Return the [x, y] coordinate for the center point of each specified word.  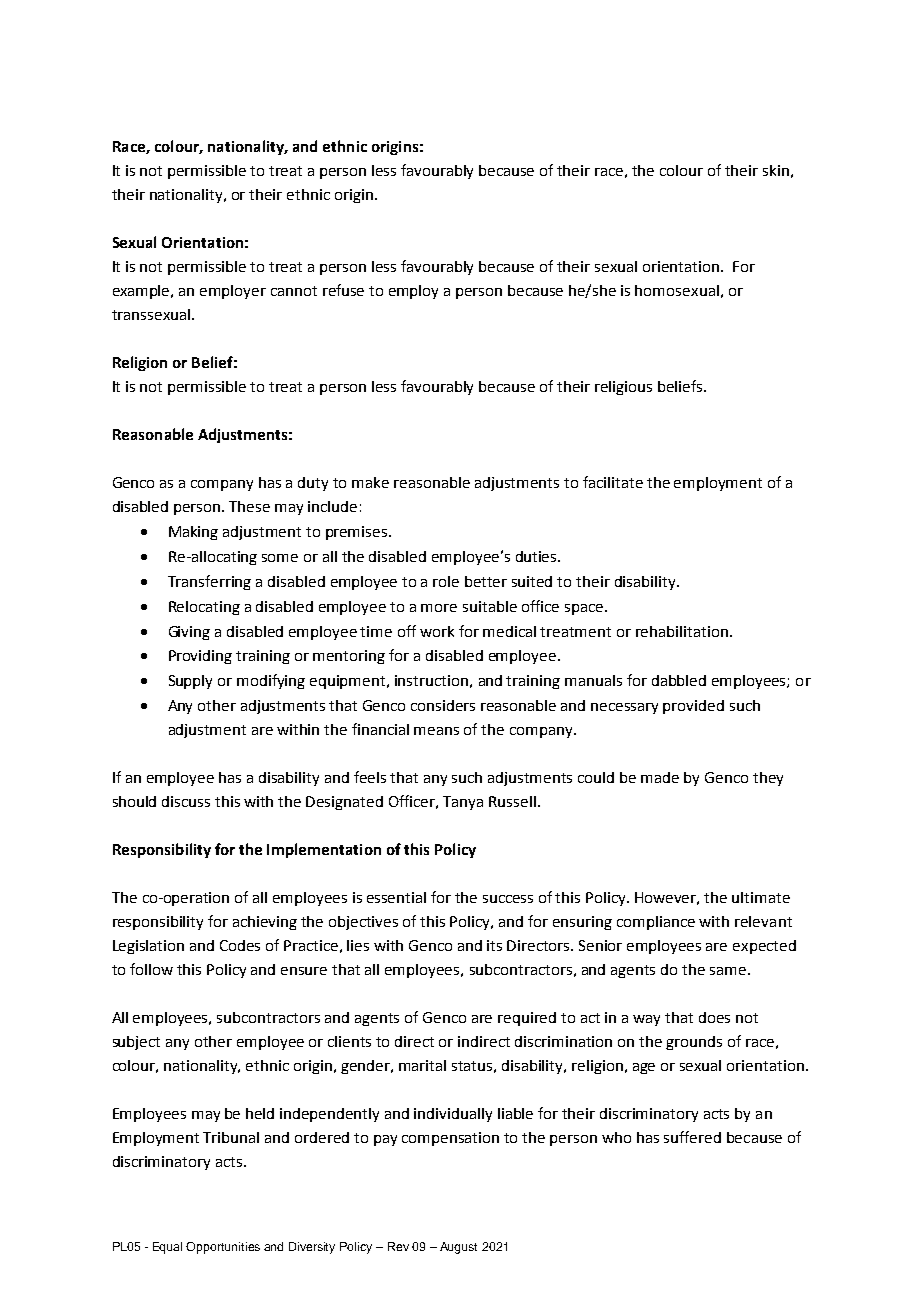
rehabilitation [682, 631]
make [370, 482]
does [714, 1017]
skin [776, 170]
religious [623, 388]
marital [422, 1065]
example [143, 292]
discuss [186, 801]
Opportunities [223, 1248]
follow [151, 969]
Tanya [463, 803]
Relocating [204, 608]
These [249, 506]
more [439, 608]
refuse [343, 290]
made [660, 777]
